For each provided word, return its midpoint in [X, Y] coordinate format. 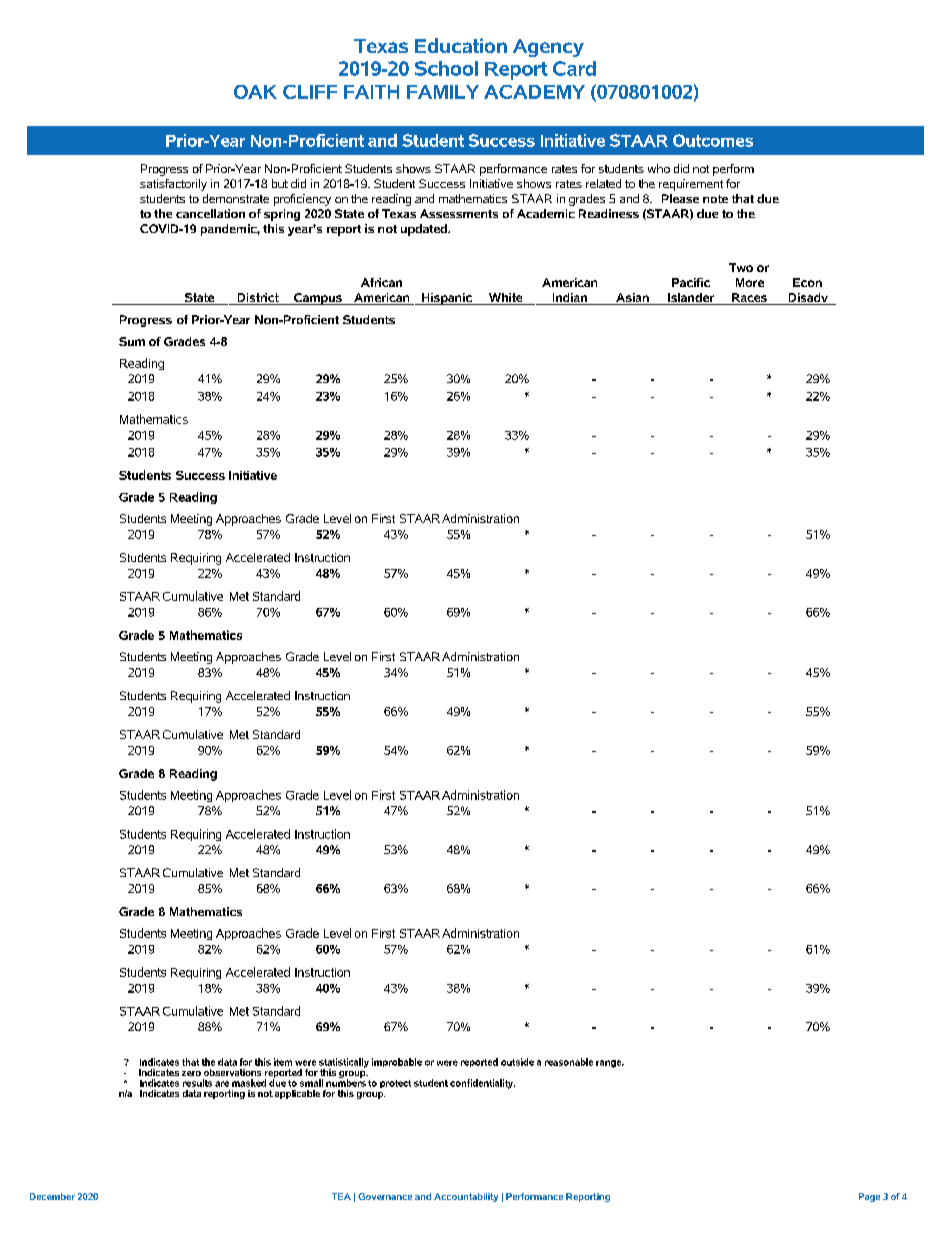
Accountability [466, 1197]
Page [869, 1197]
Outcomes [713, 140]
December [52, 1196]
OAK [255, 92]
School [446, 68]
